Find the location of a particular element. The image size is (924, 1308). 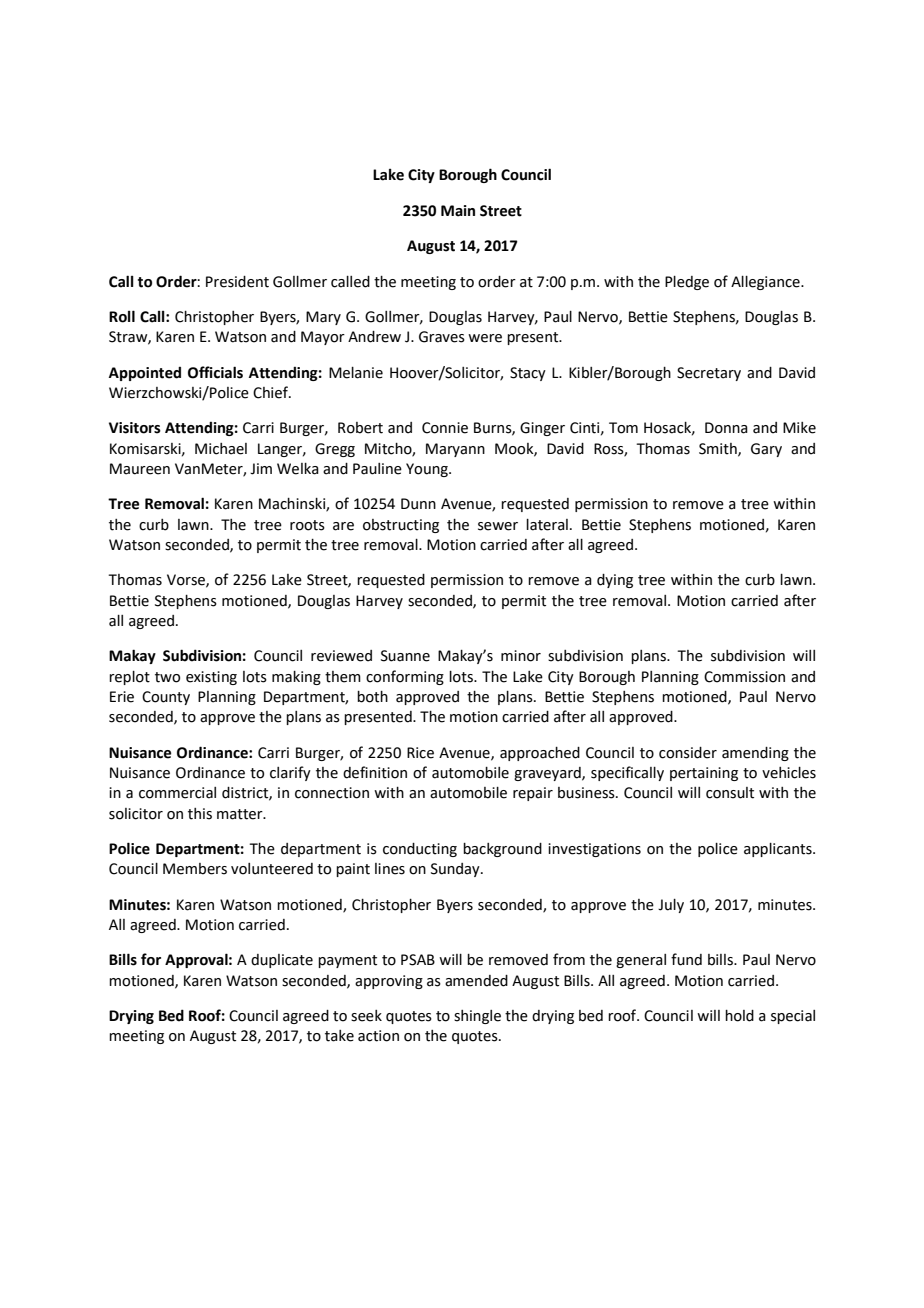

this is located at coordinates (200, 814).
